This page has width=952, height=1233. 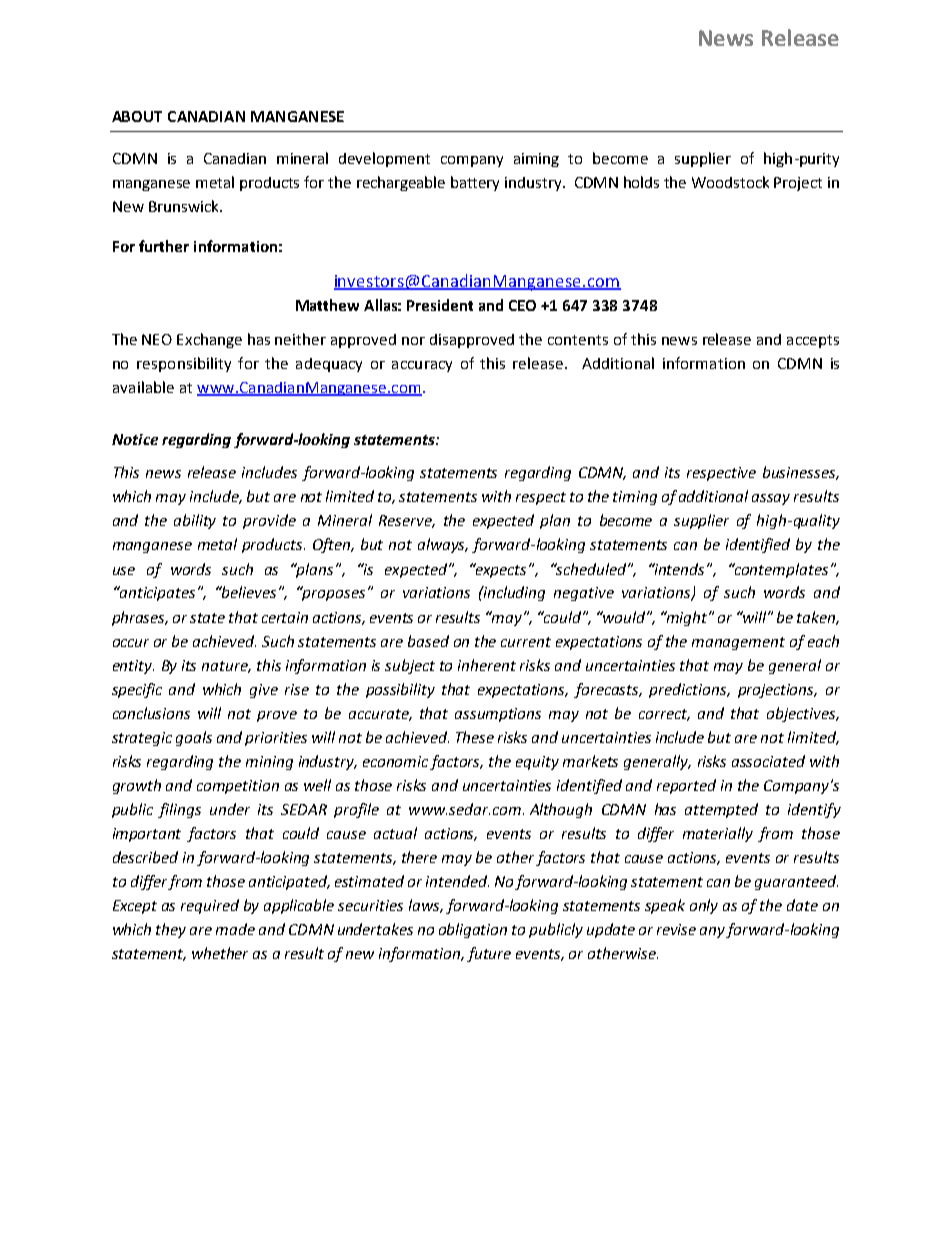 What do you see at coordinates (235, 929) in the page?
I see `made` at bounding box center [235, 929].
